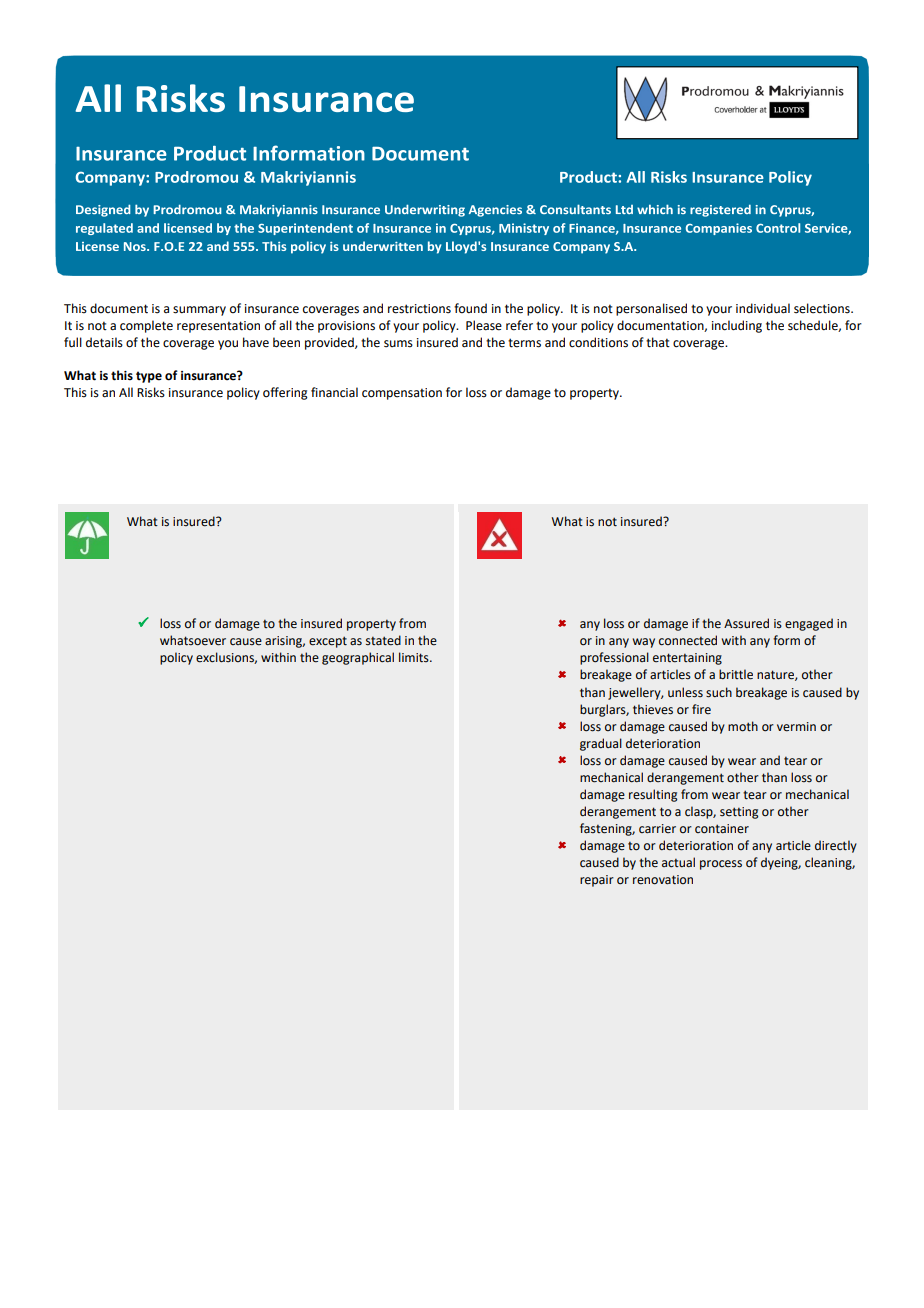  I want to click on repair, so click(597, 881).
